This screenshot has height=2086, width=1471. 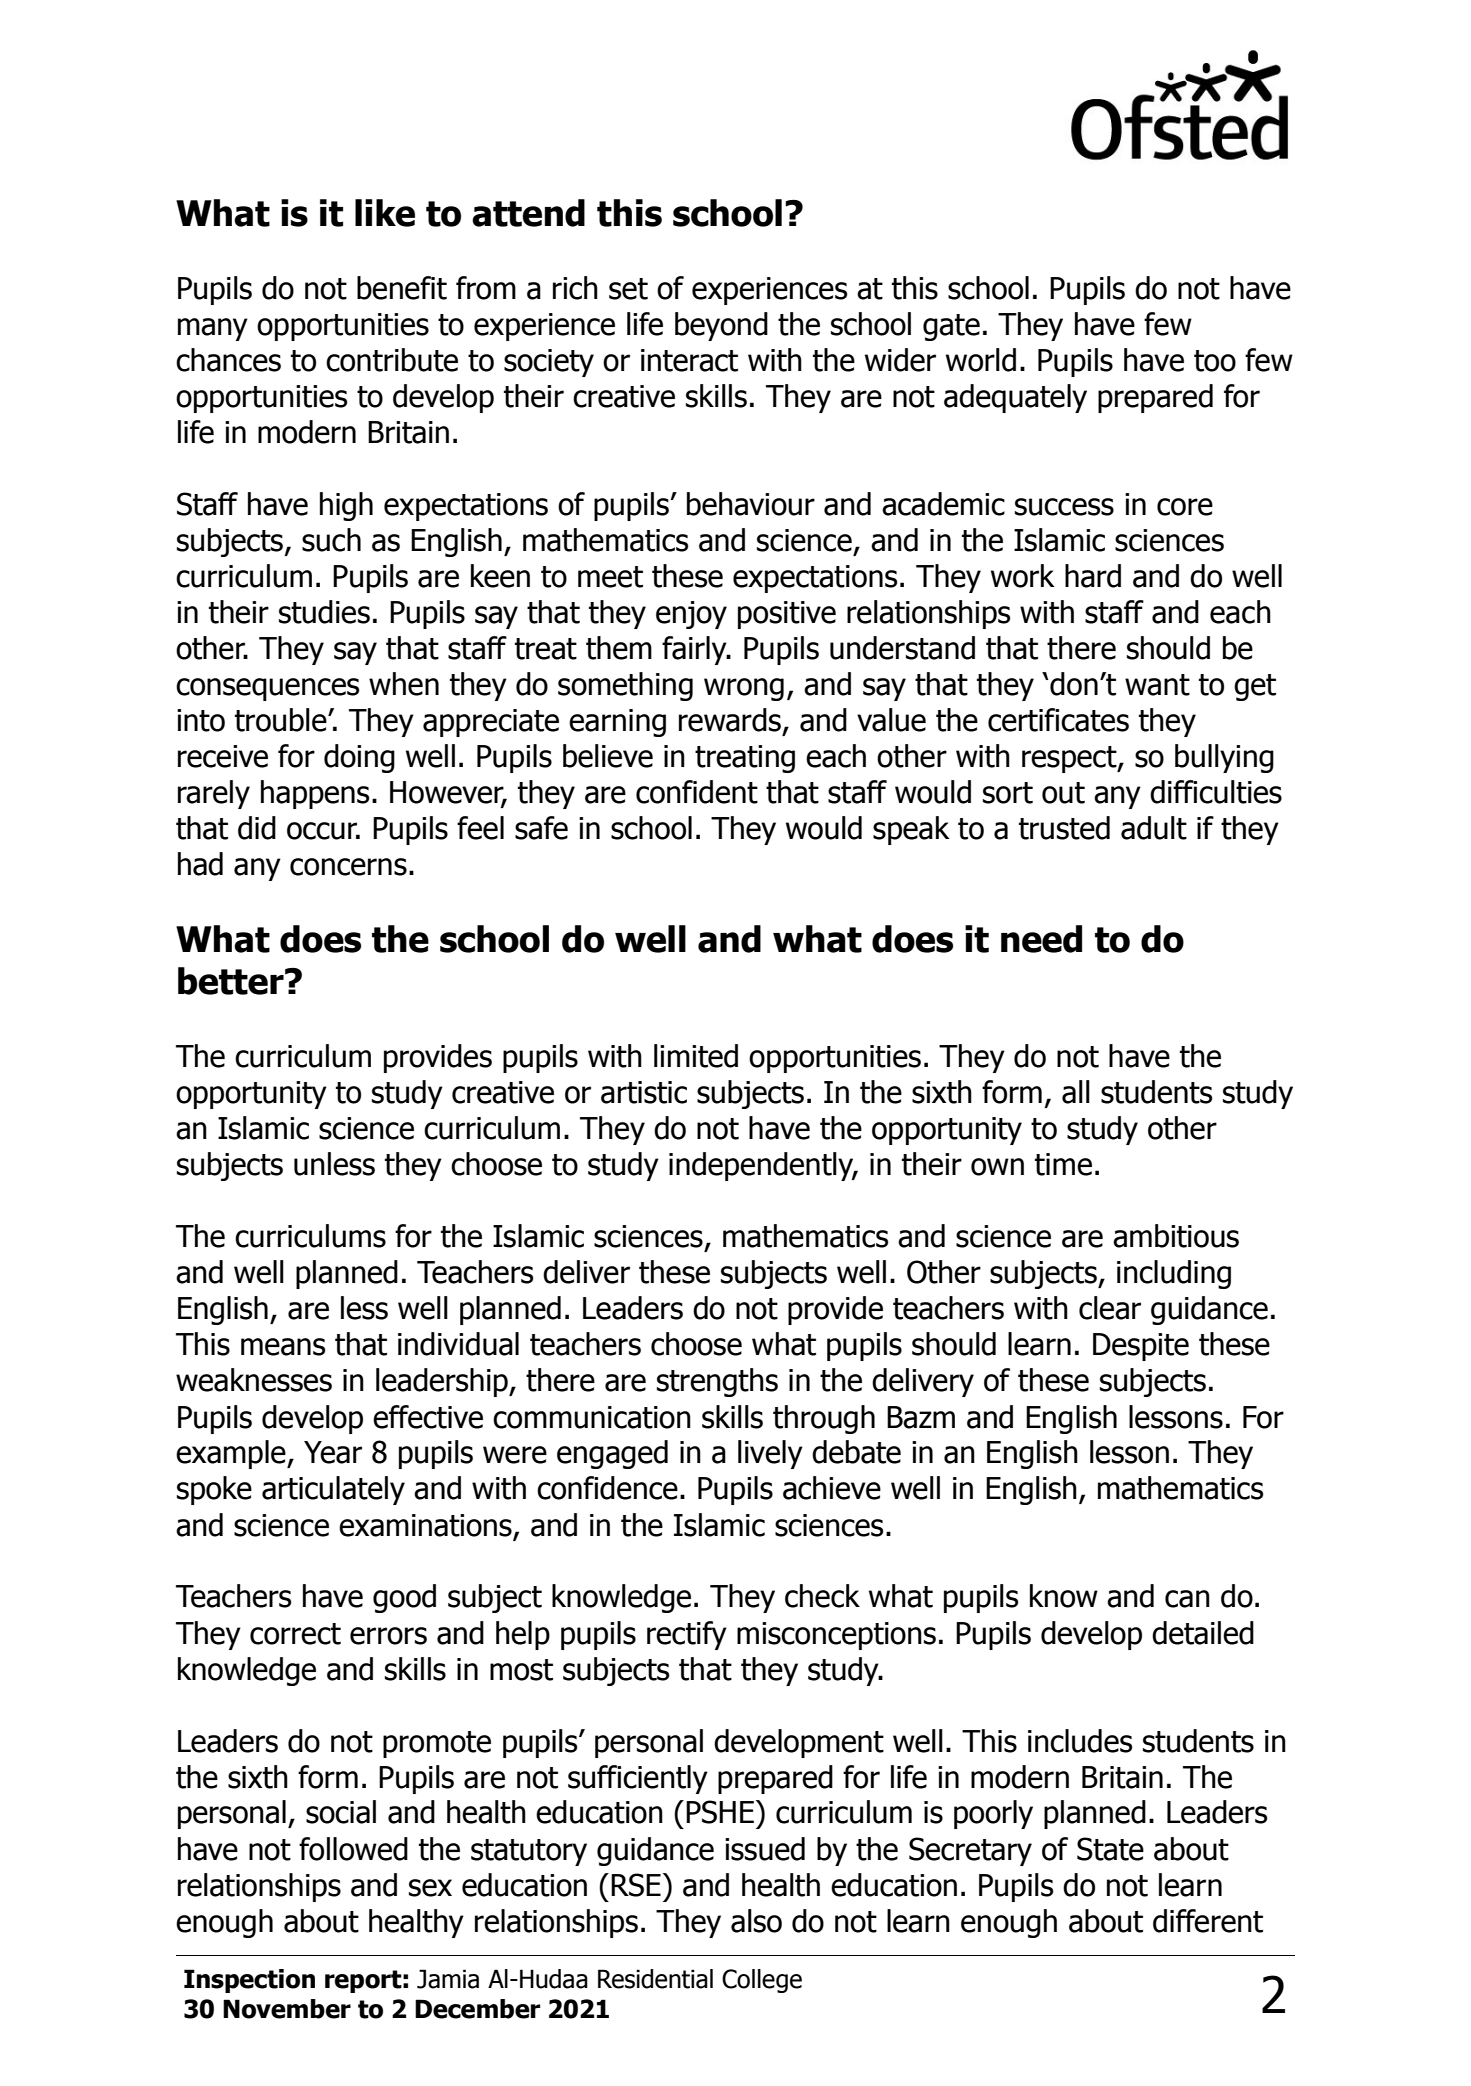 I want to click on November, so click(x=287, y=2009).
